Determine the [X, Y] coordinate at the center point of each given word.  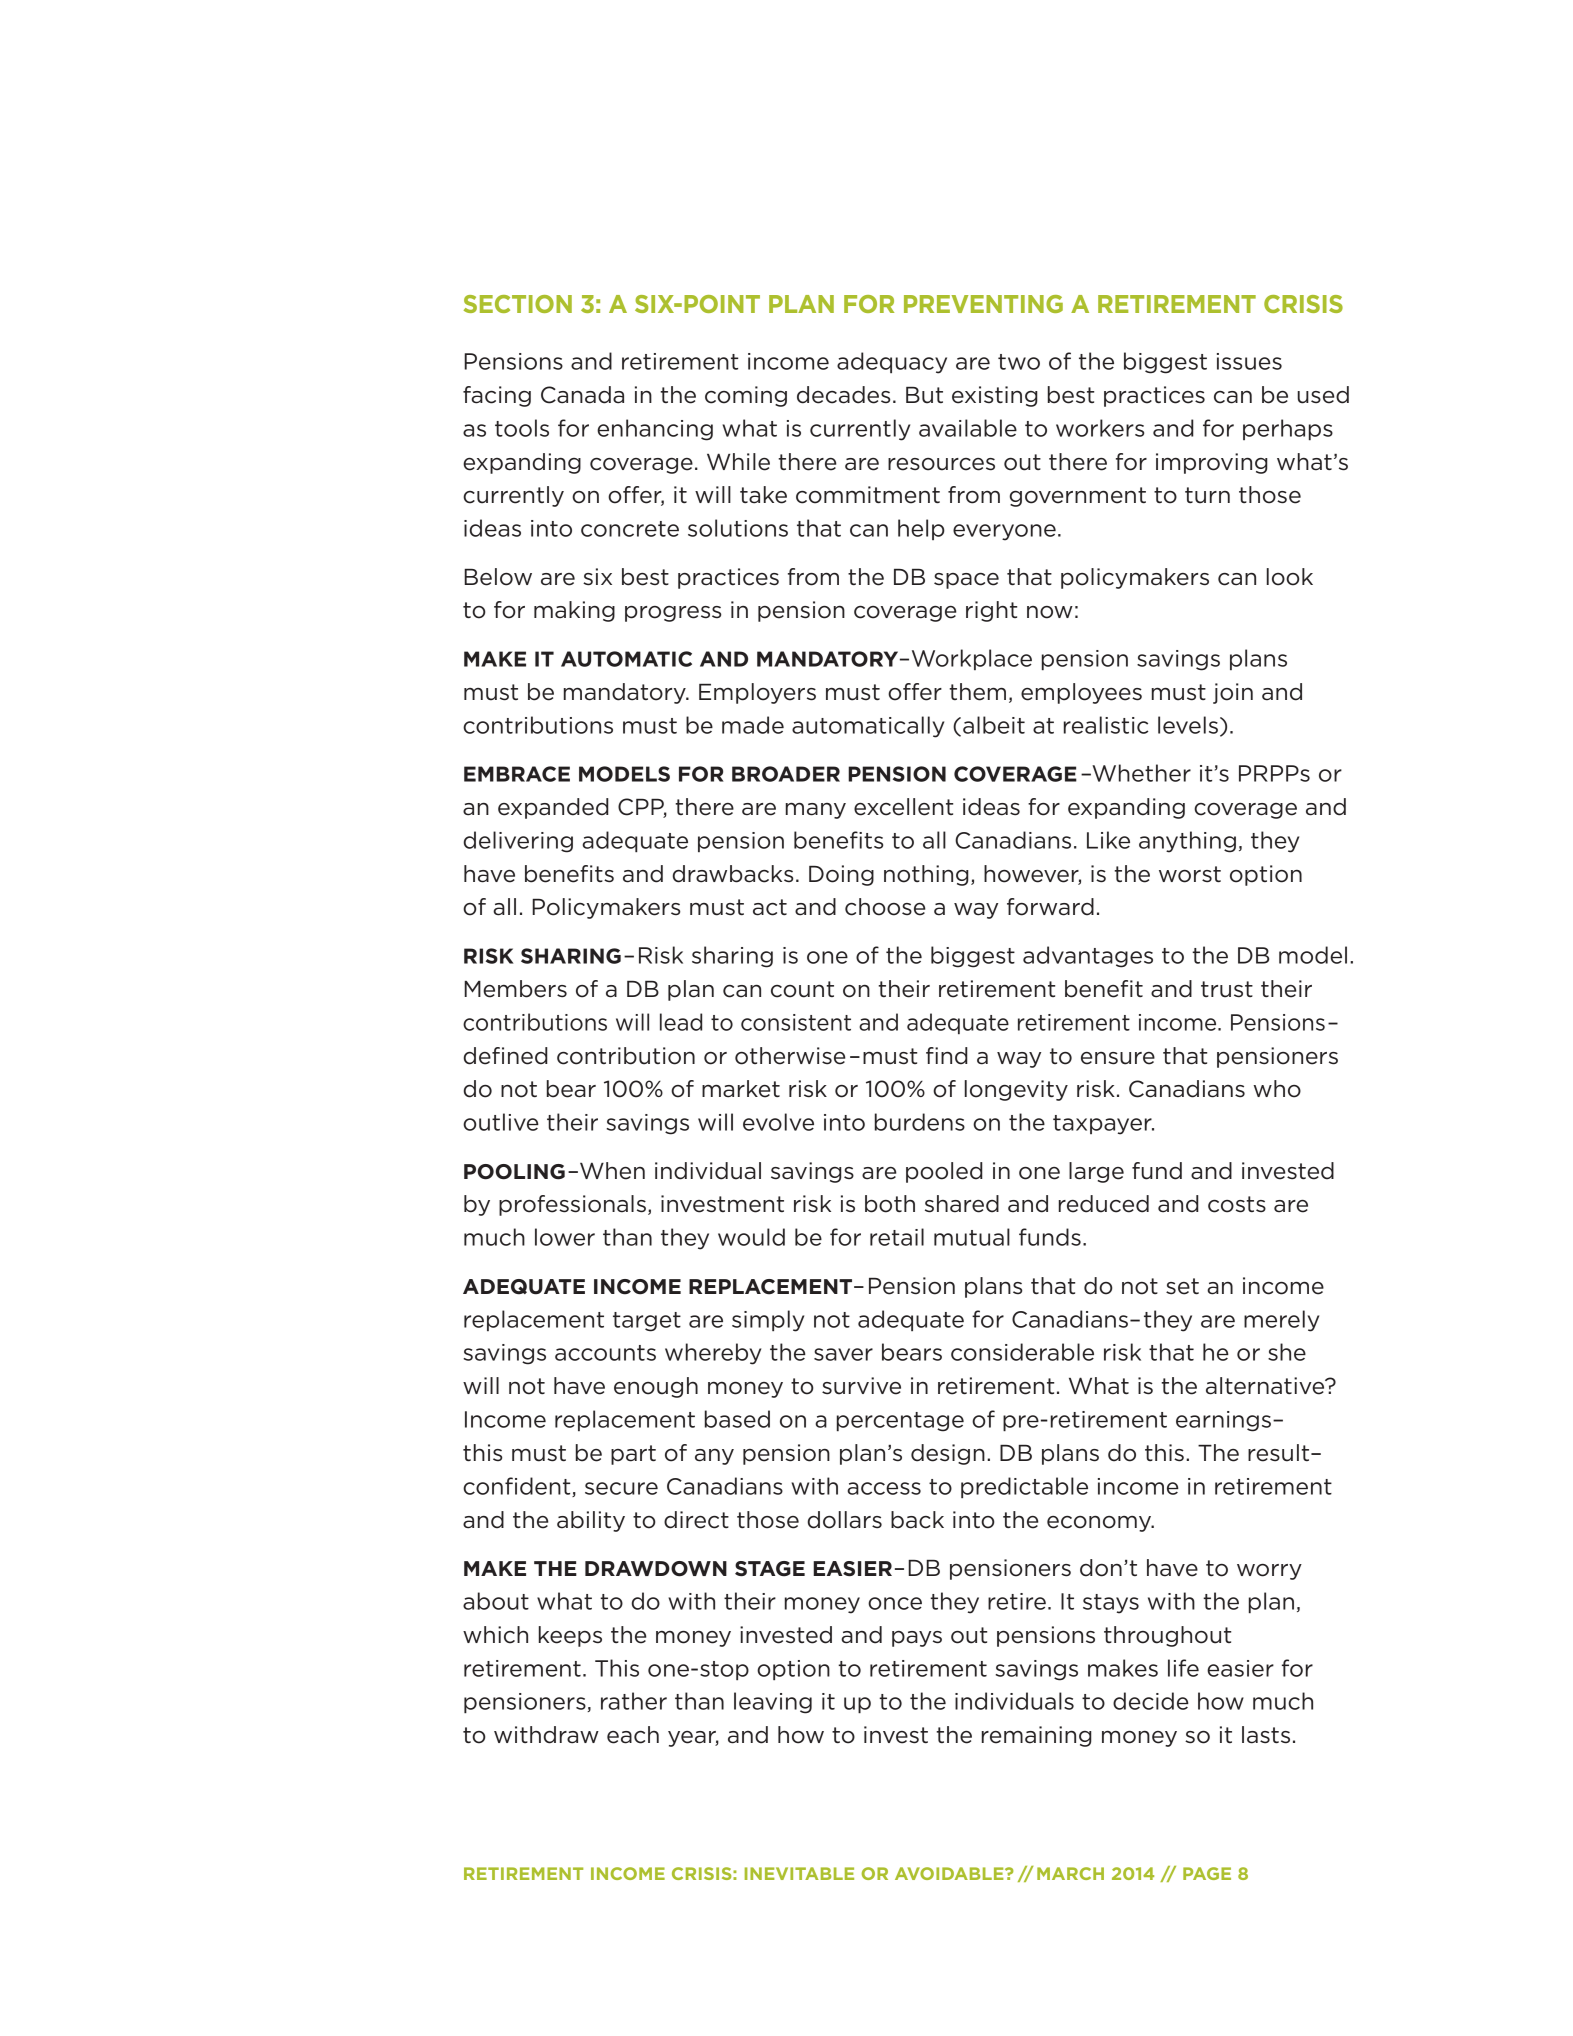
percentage [900, 1422]
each [633, 1735]
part [633, 1455]
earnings [1223, 1421]
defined [506, 1056]
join [1233, 693]
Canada [582, 395]
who [1277, 1089]
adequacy [892, 363]
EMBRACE [517, 774]
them [977, 692]
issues [1249, 361]
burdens [920, 1122]
